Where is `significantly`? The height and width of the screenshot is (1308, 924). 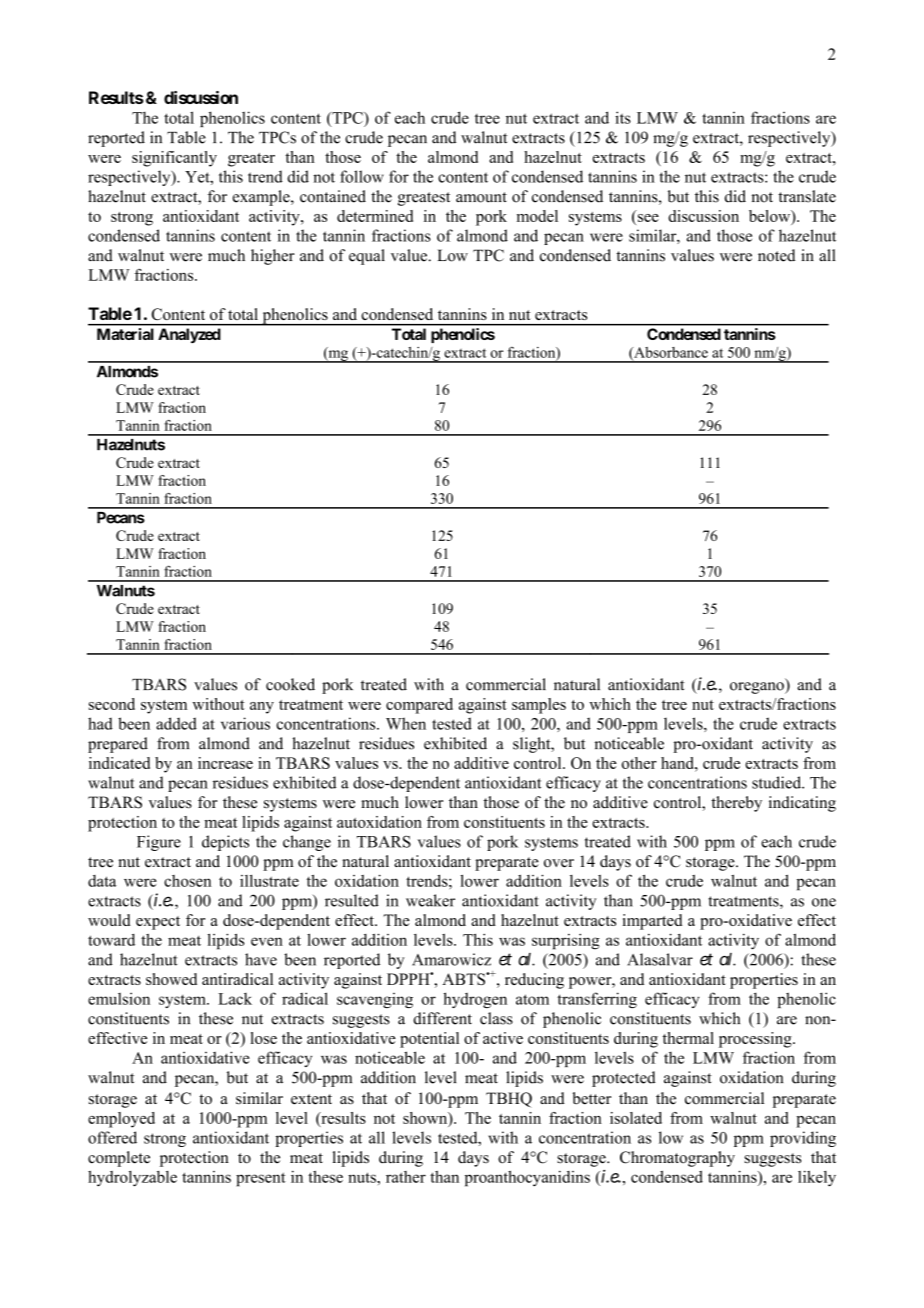
significantly is located at coordinates (174, 159).
